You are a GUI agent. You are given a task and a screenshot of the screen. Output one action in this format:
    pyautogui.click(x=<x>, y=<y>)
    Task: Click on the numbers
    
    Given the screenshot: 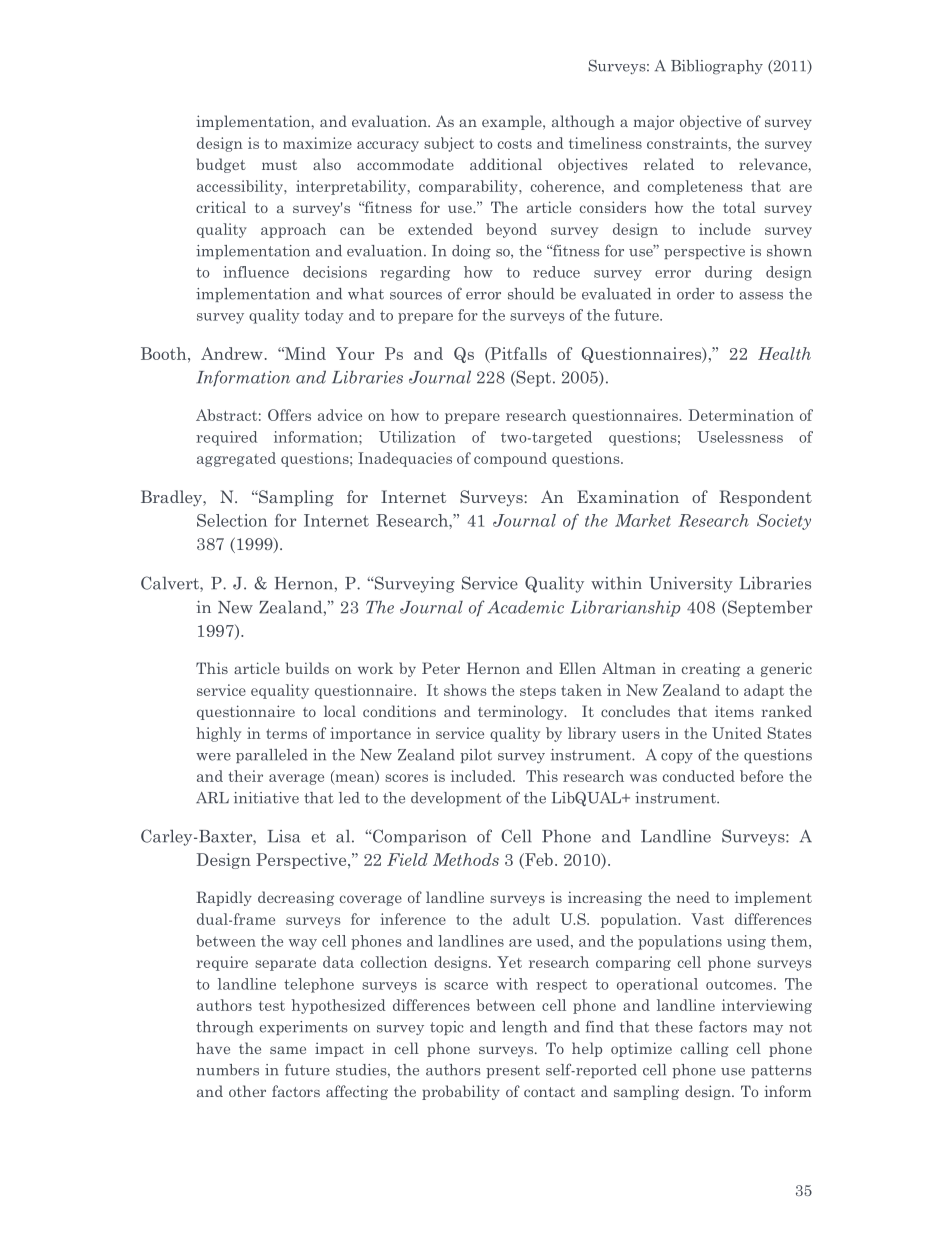 What is the action you would take?
    pyautogui.click(x=228, y=1070)
